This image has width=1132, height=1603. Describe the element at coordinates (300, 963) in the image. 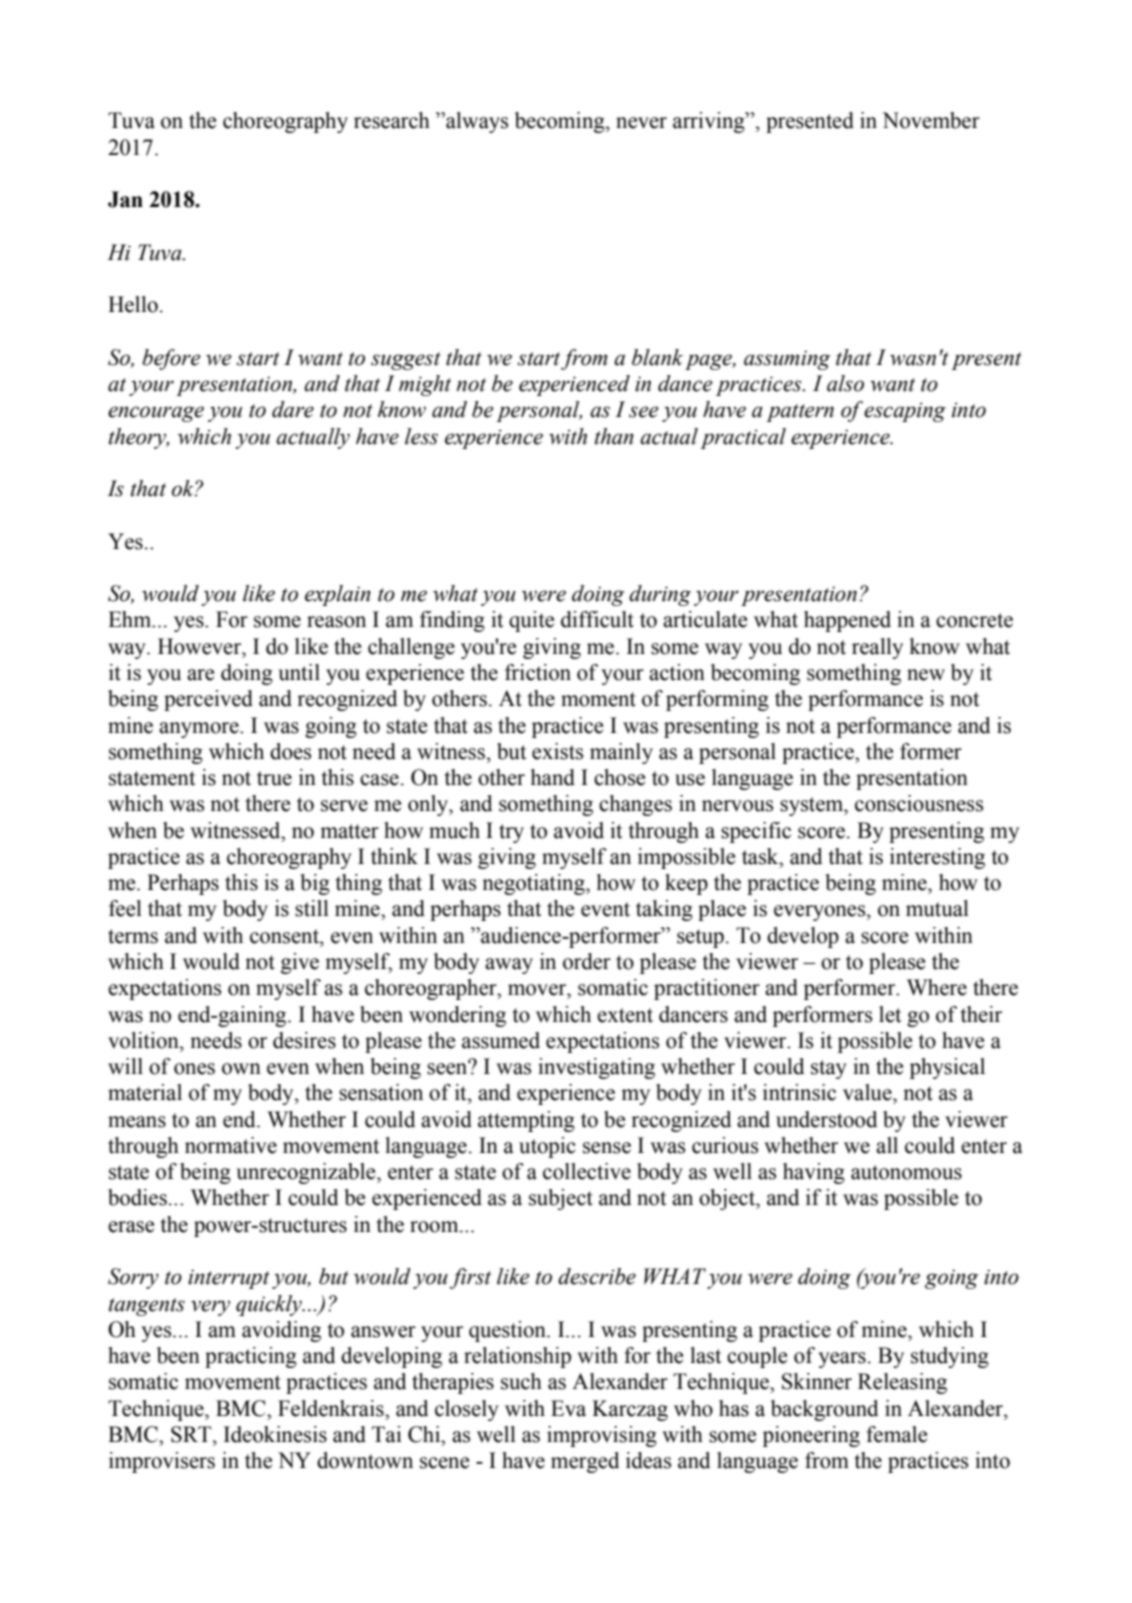

I see `give` at that location.
